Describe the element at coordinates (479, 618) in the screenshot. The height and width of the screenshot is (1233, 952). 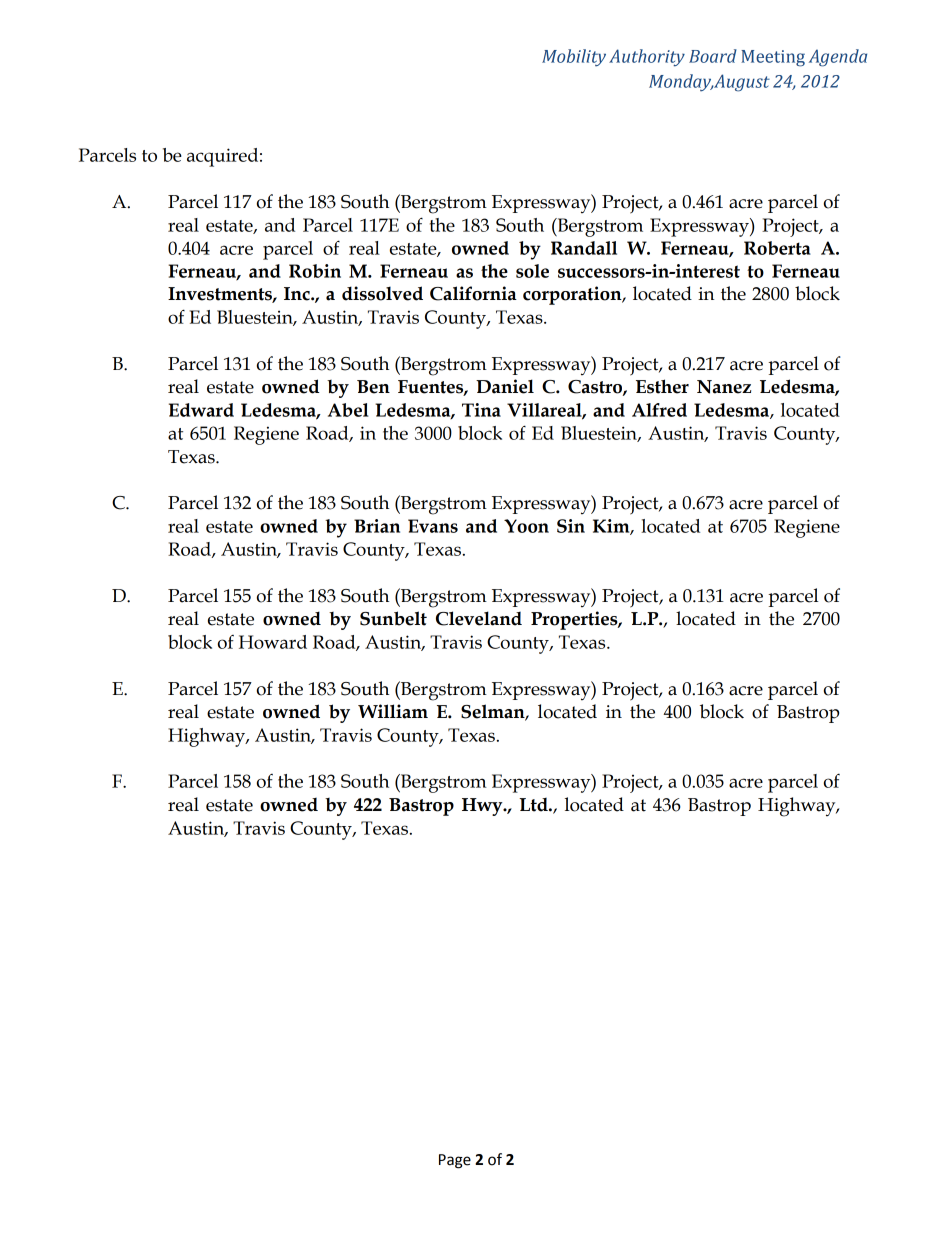
I see `Cleveland` at that location.
